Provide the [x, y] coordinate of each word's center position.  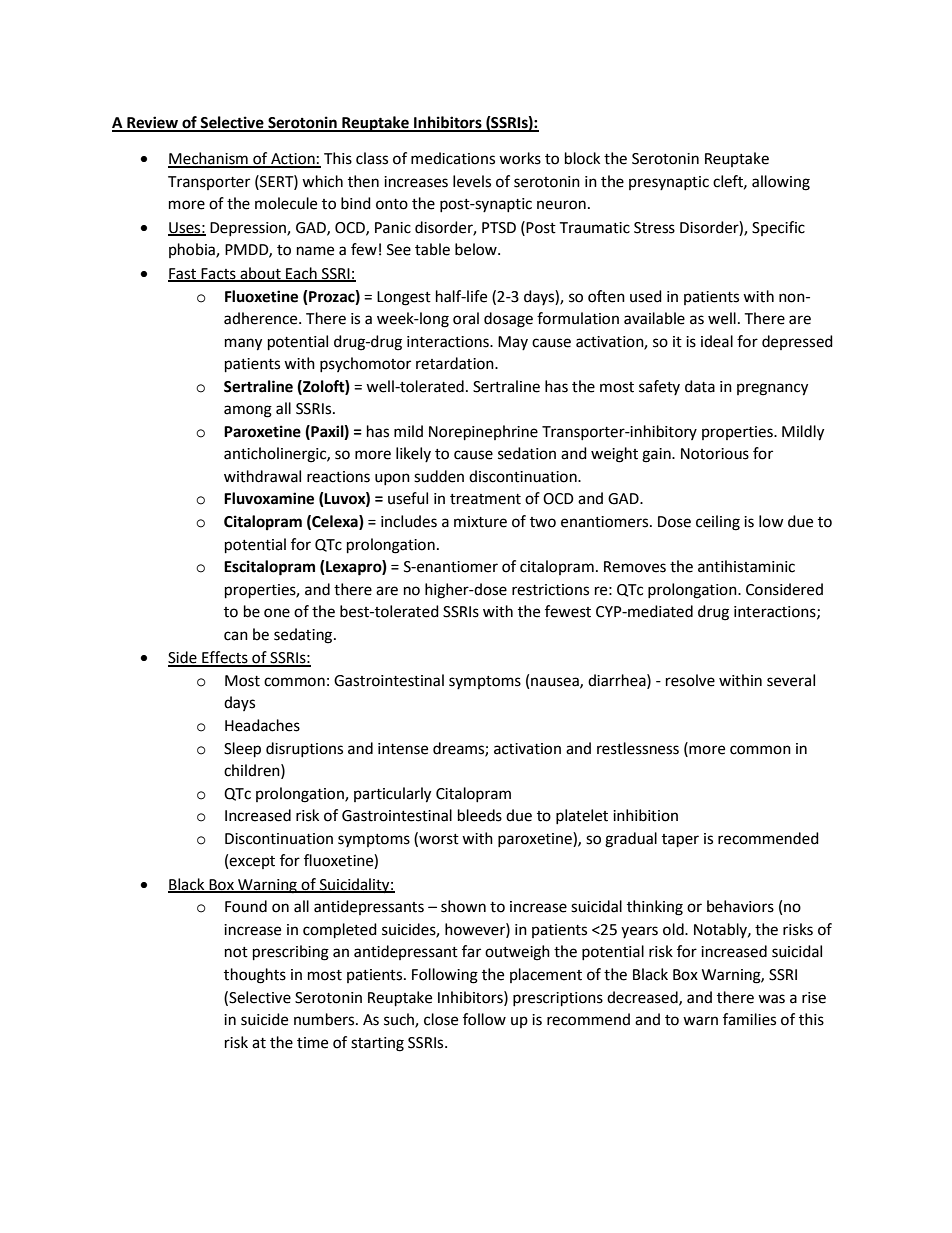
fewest [568, 611]
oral [466, 318]
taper [680, 841]
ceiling [718, 523]
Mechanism [209, 159]
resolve [690, 680]
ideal [717, 341]
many [243, 344]
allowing [781, 183]
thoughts [255, 976]
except [252, 862]
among [248, 411]
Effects [225, 658]
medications [453, 158]
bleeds [480, 815]
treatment [485, 499]
